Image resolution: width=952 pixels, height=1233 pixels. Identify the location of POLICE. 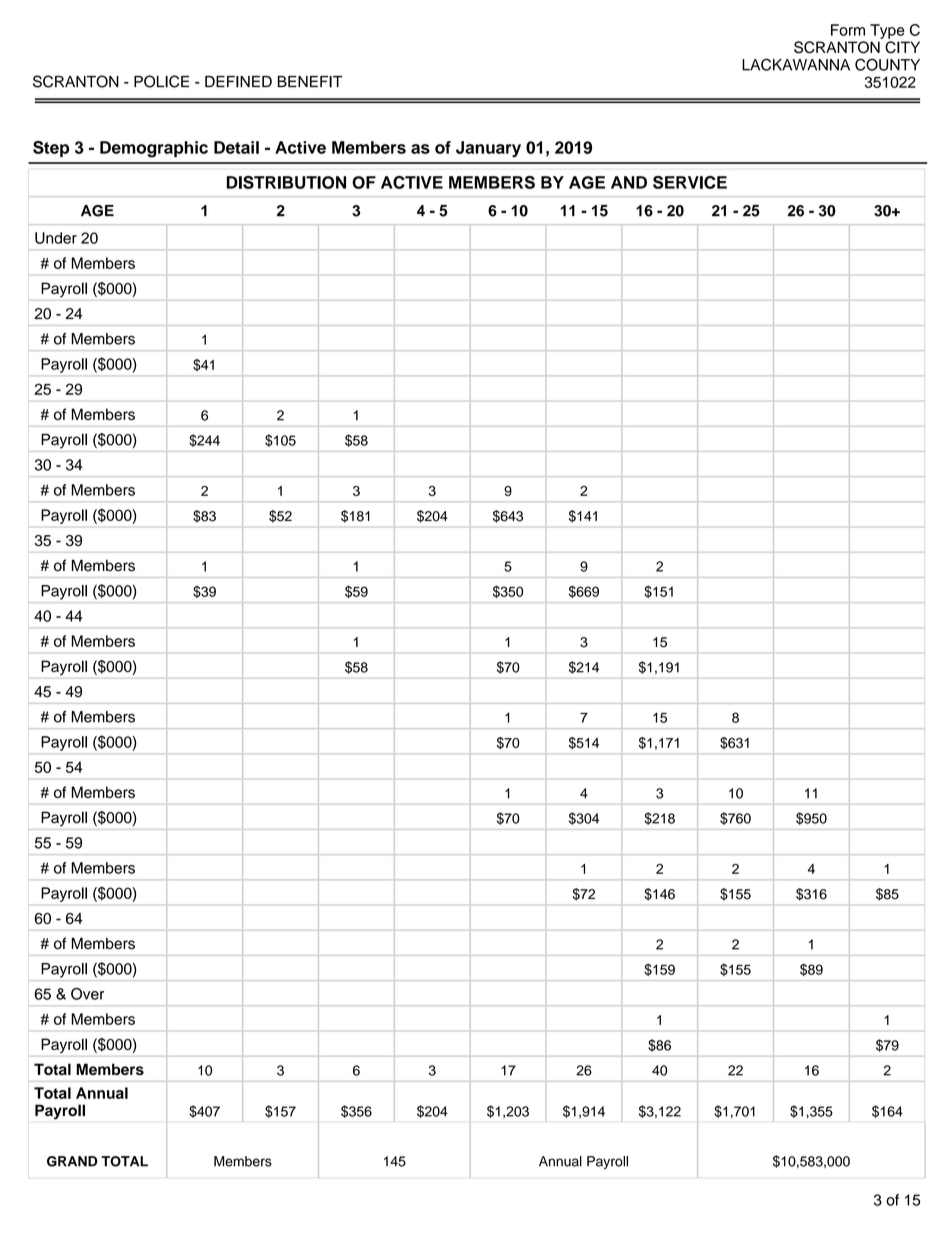
(161, 81).
